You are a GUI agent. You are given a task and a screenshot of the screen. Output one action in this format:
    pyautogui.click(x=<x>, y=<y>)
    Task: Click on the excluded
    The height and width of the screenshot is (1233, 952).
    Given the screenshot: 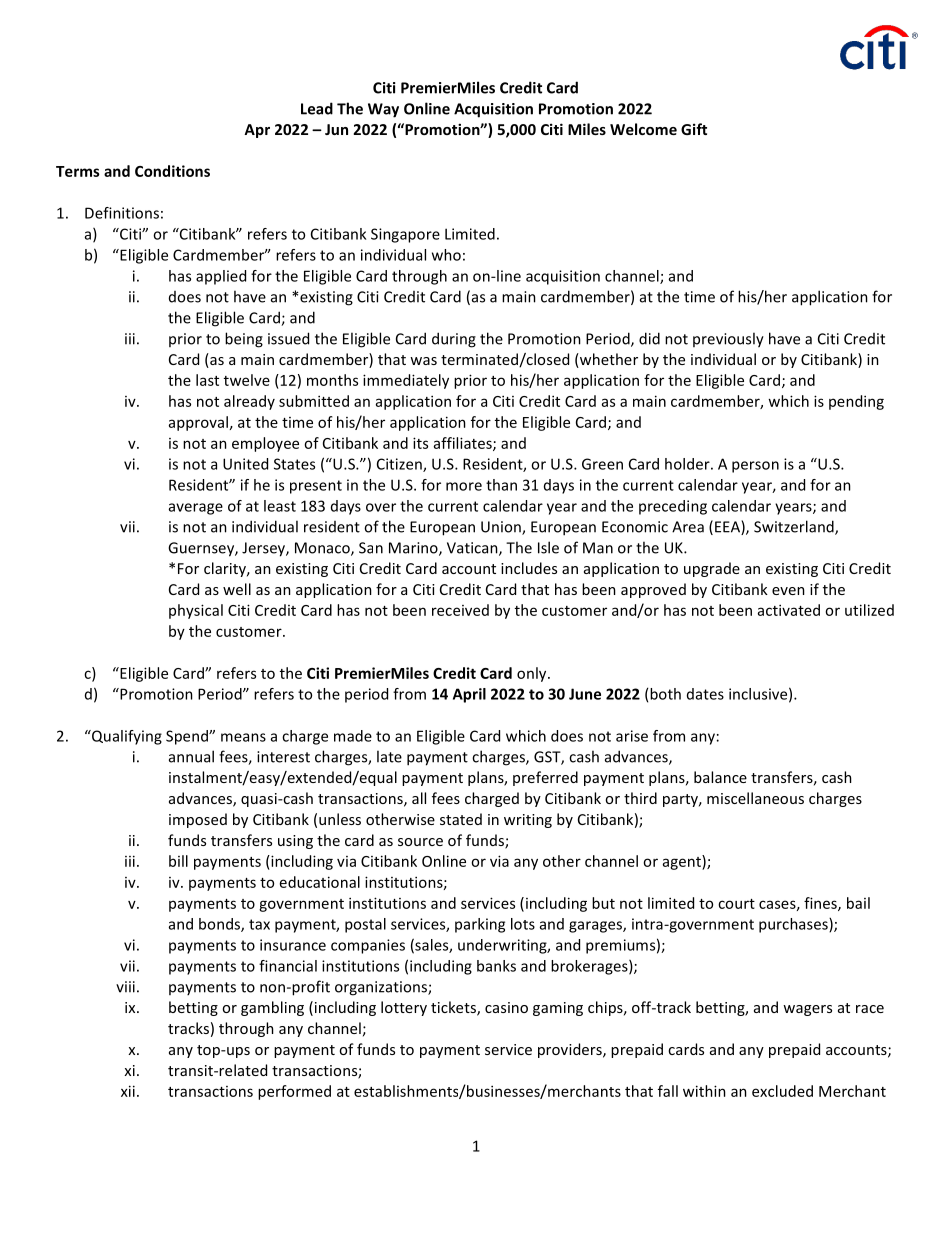 What is the action you would take?
    pyautogui.click(x=782, y=1091)
